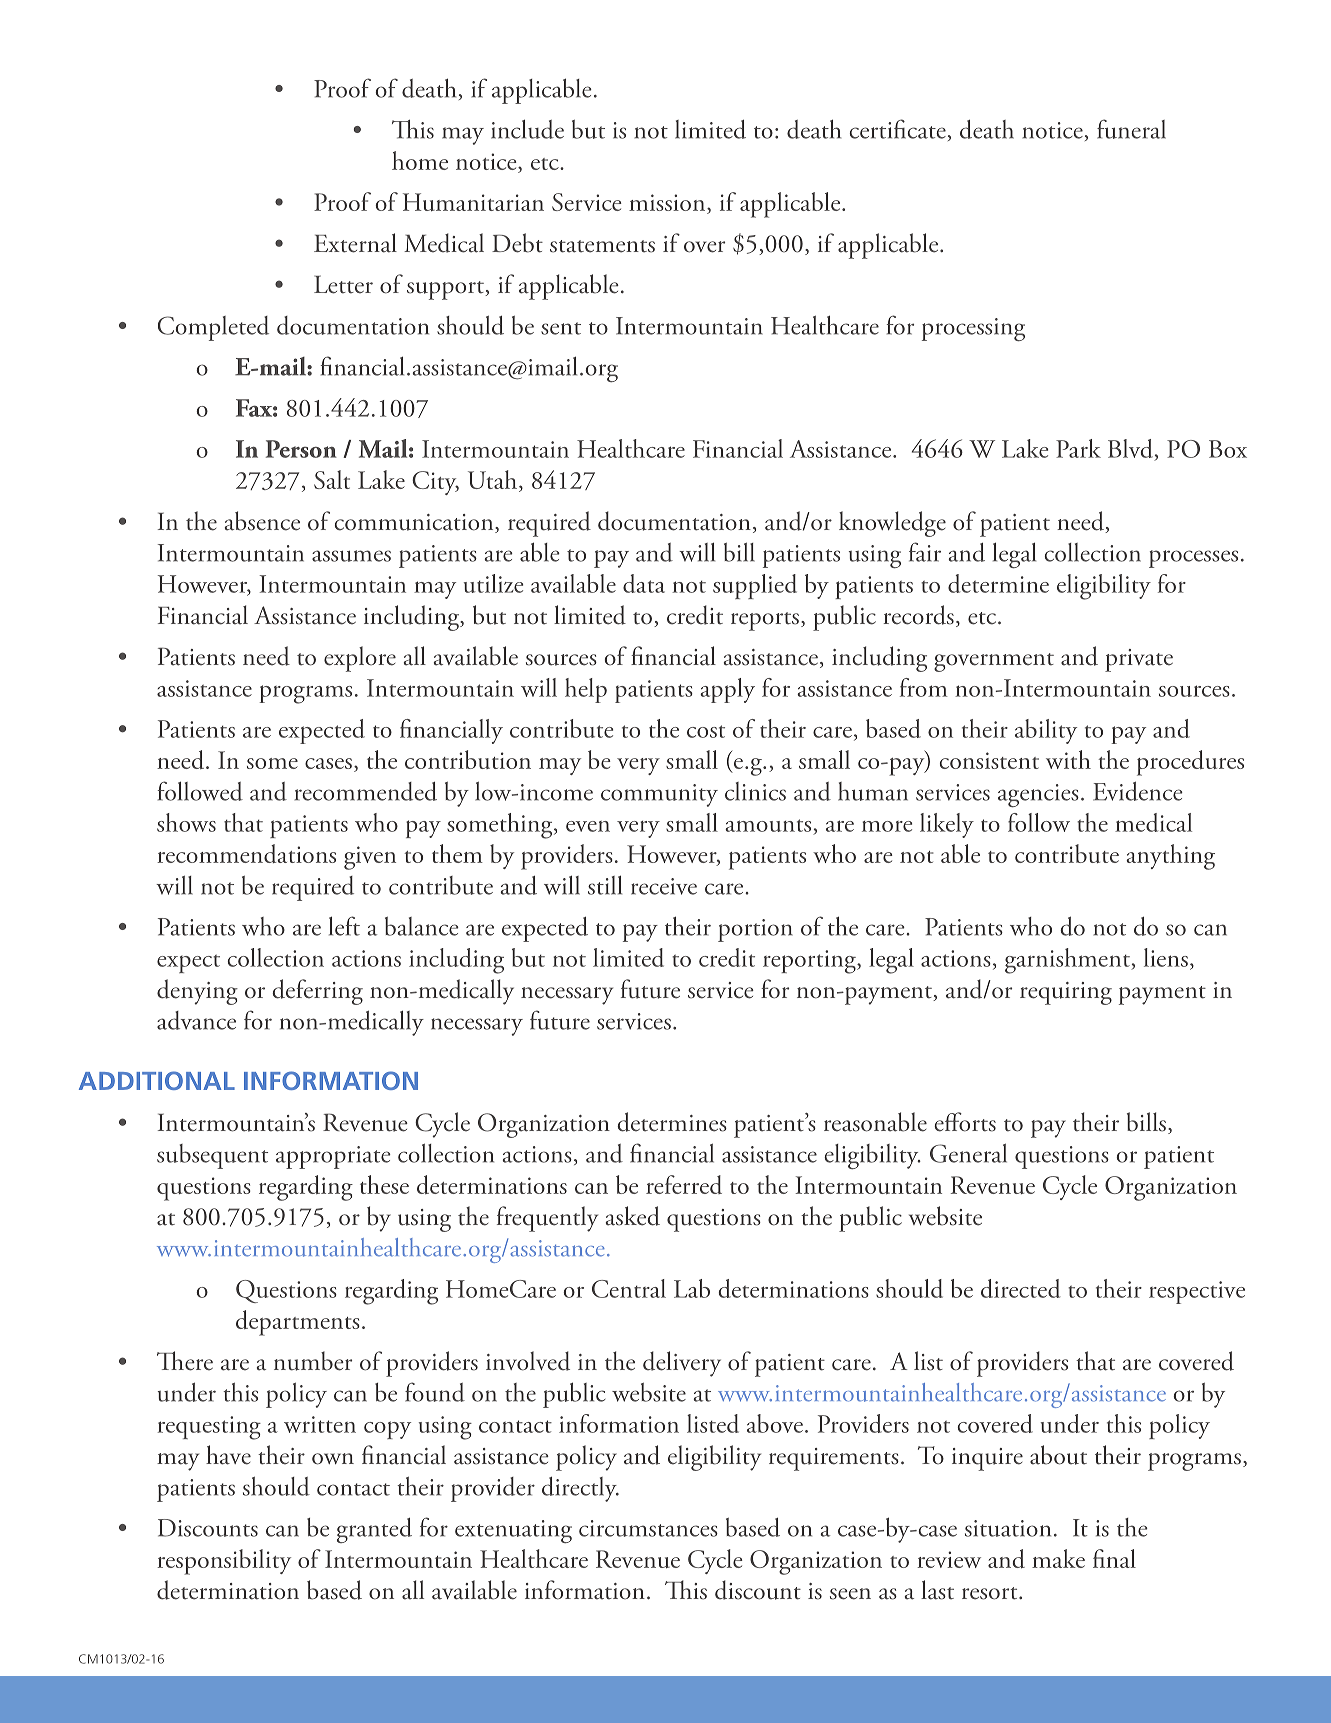  What do you see at coordinates (1020, 1288) in the screenshot?
I see `directed` at bounding box center [1020, 1288].
